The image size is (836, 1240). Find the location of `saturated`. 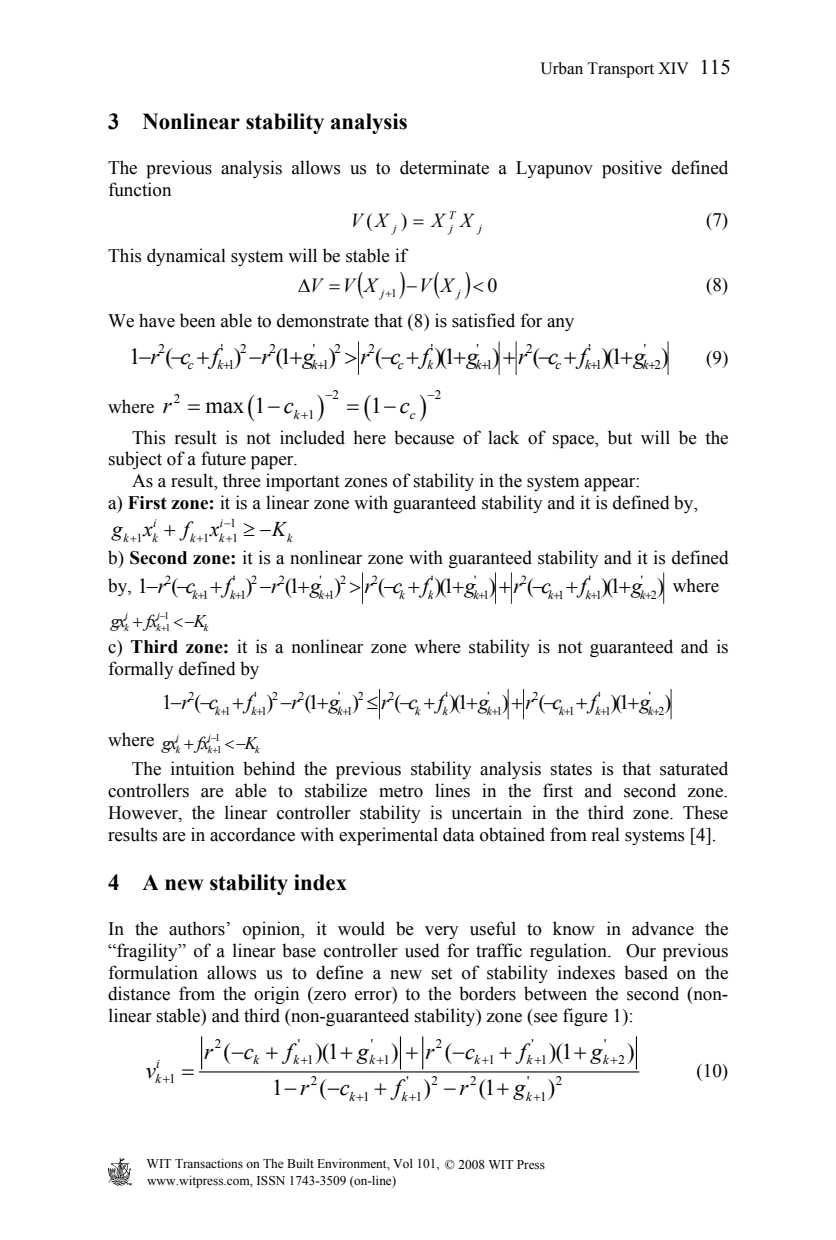

saturated is located at coordinates (694, 768).
